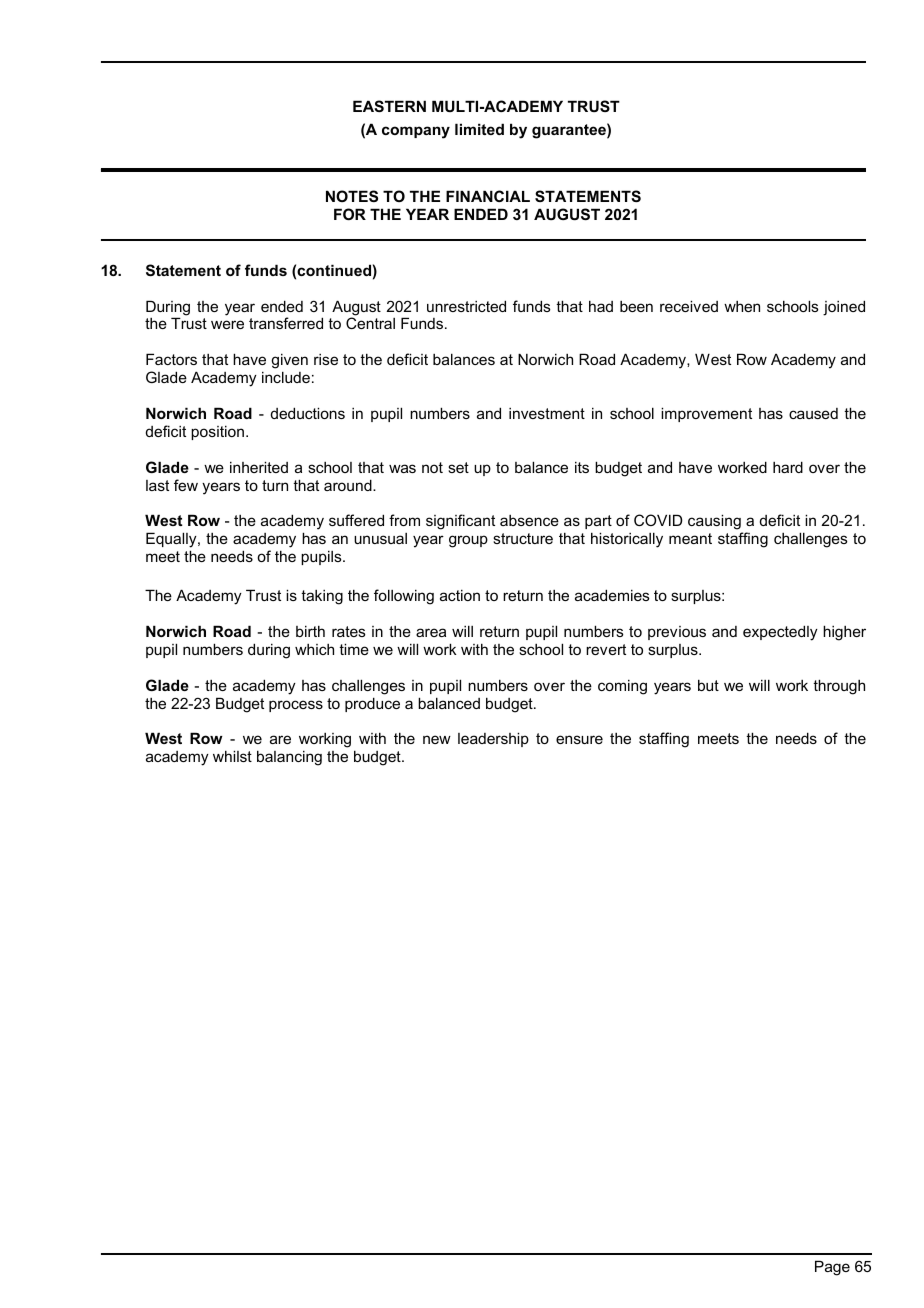  What do you see at coordinates (715, 523) in the image?
I see `causing` at bounding box center [715, 523].
